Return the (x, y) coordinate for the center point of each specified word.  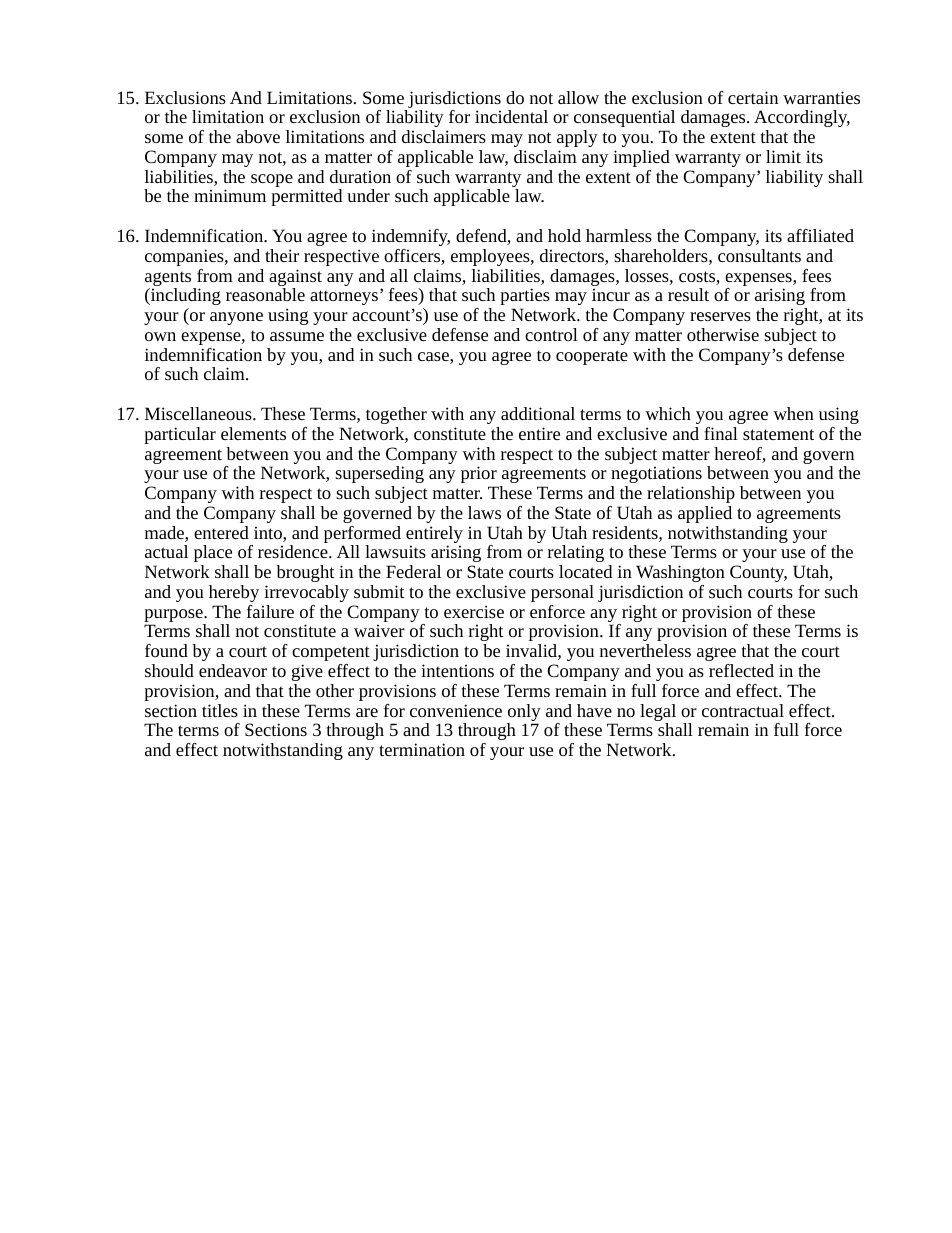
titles (220, 710)
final (721, 433)
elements (253, 433)
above (258, 136)
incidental (511, 116)
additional (538, 413)
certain (753, 97)
